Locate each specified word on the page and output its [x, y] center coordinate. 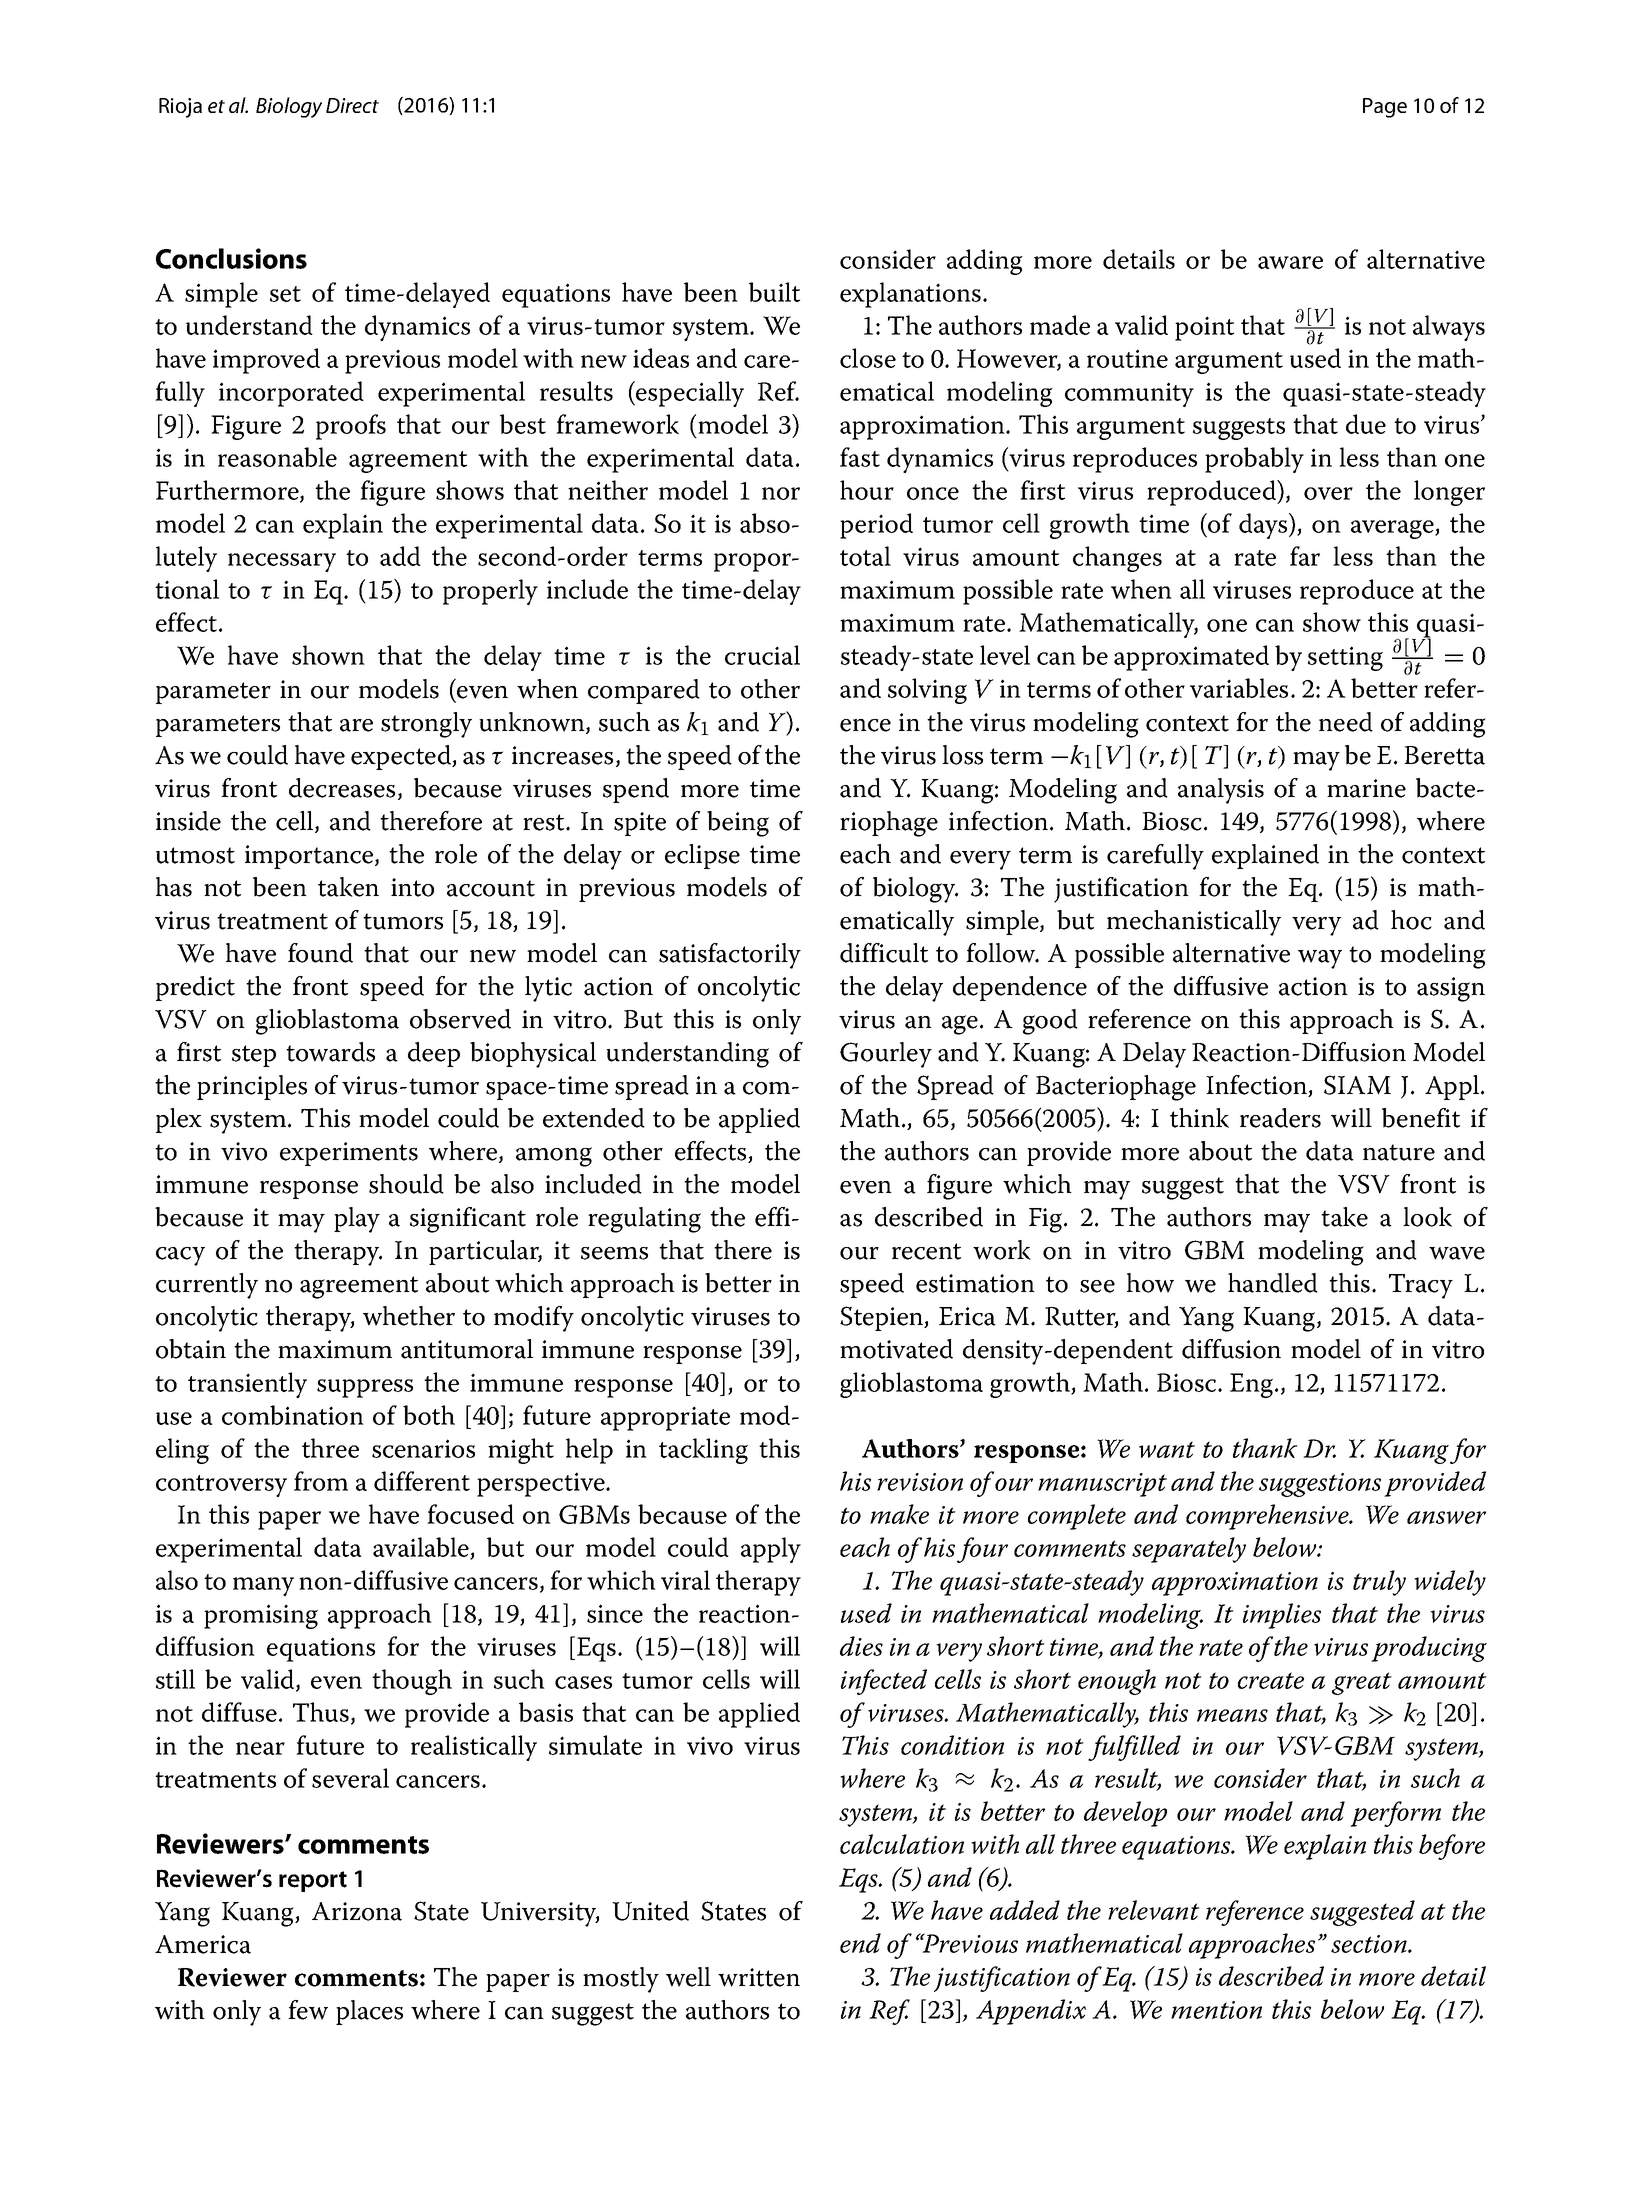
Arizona [357, 1911]
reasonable [277, 457]
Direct [352, 105]
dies [861, 1646]
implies [1282, 1616]
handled [1273, 1283]
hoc [1411, 920]
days [1264, 526]
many [263, 1586]
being [738, 824]
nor [781, 493]
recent [926, 1251]
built [774, 292]
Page [1385, 108]
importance [310, 857]
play [357, 1220]
